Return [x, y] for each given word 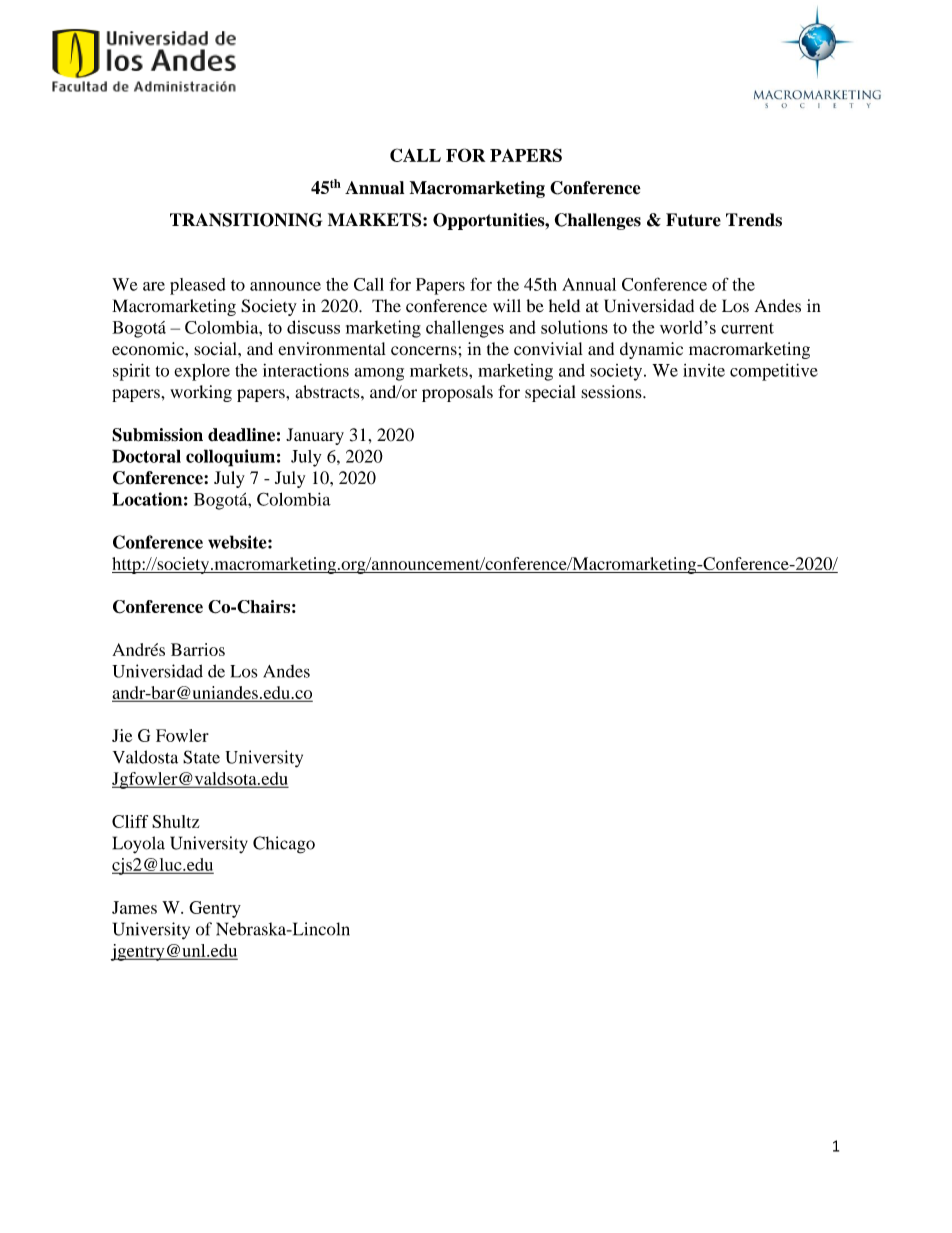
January [315, 436]
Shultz [175, 821]
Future [693, 220]
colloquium [230, 458]
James [134, 907]
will [507, 305]
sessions [612, 392]
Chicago [284, 845]
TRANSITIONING [246, 220]
